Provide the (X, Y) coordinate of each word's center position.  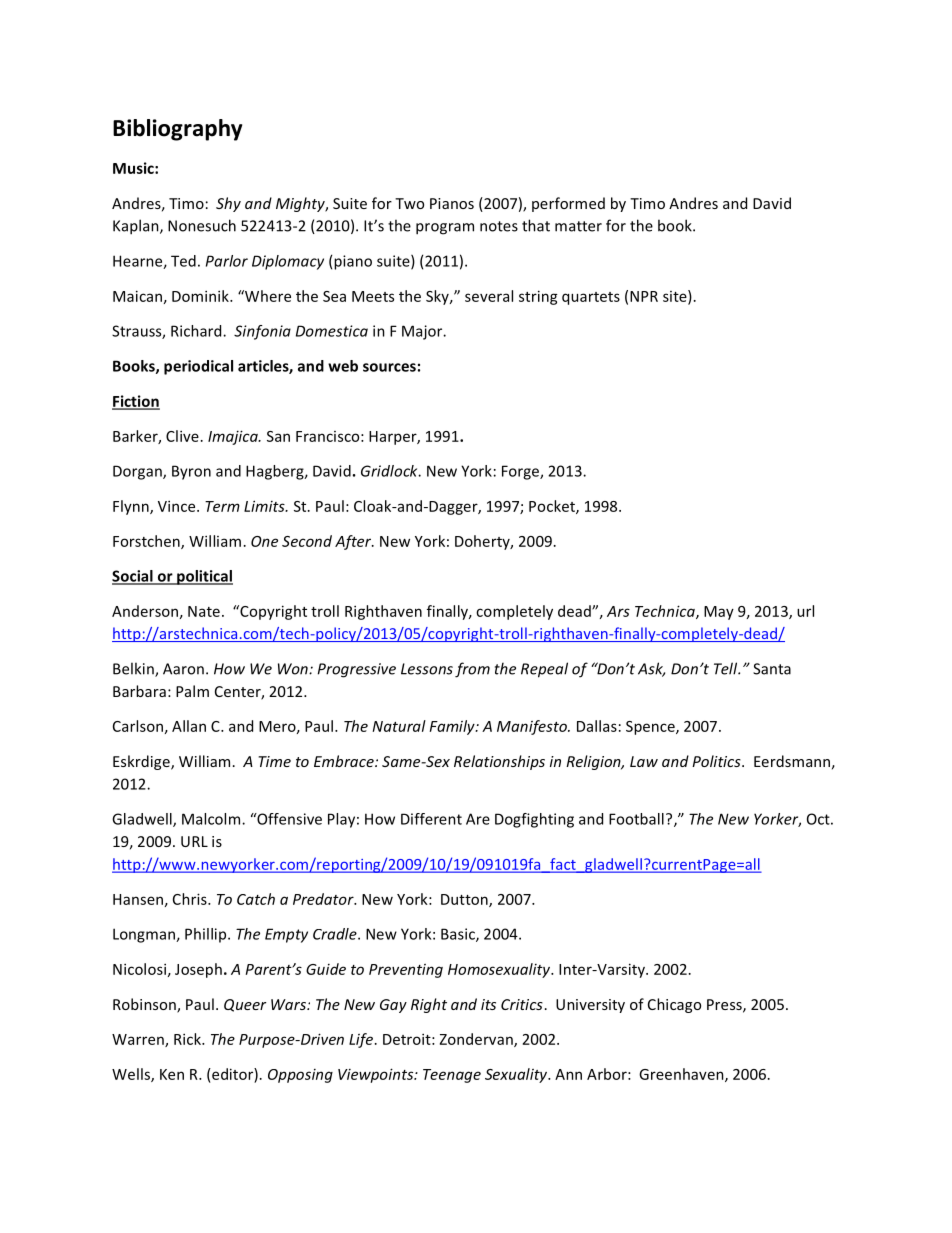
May (719, 613)
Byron (191, 472)
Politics (717, 761)
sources (389, 367)
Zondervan (477, 1040)
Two (409, 203)
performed (568, 204)
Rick (188, 1039)
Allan (189, 726)
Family (453, 727)
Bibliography (177, 130)
